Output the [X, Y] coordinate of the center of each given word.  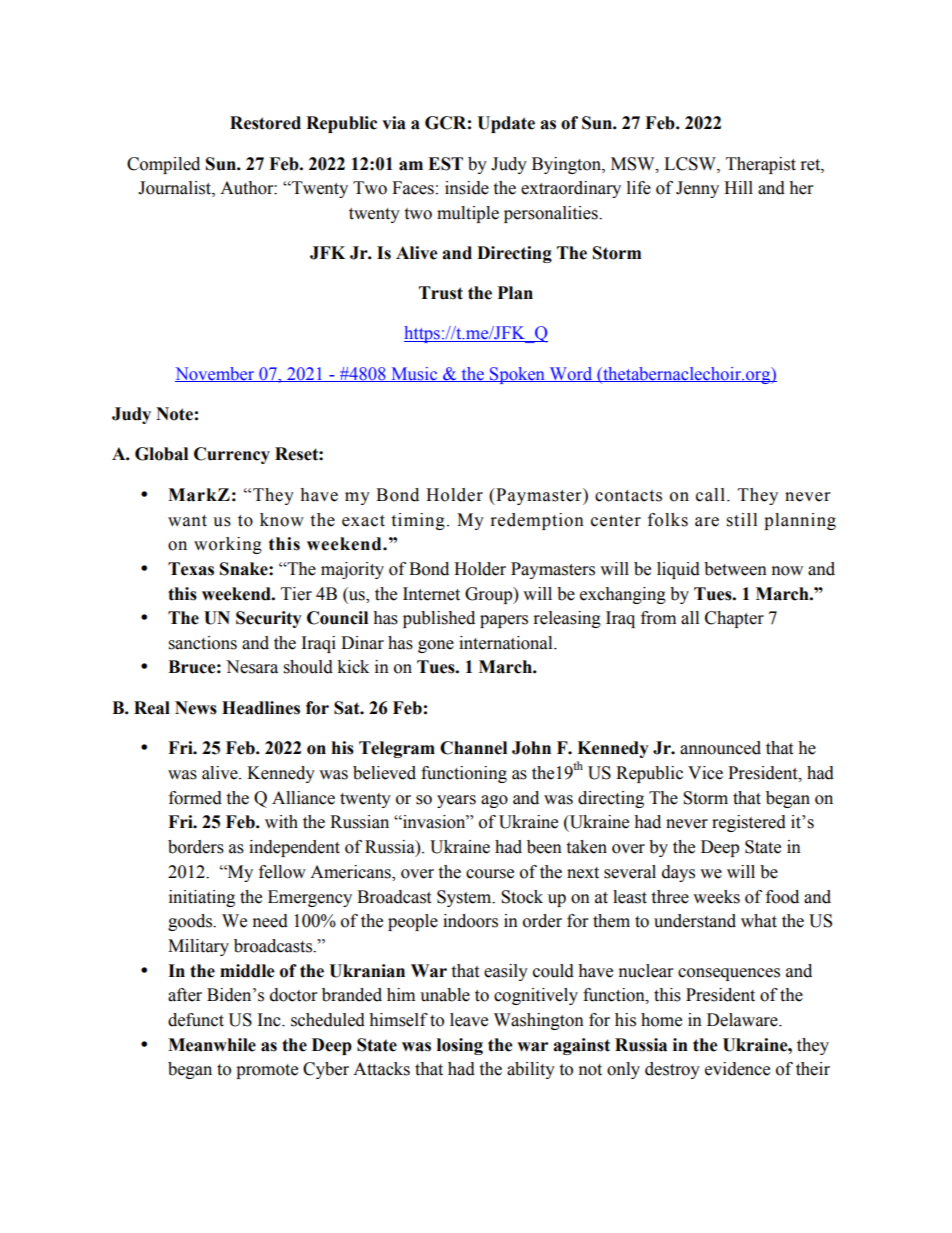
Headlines [261, 708]
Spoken [517, 375]
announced [720, 748]
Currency [232, 455]
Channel [473, 748]
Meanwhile [212, 1045]
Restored [265, 123]
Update [506, 124]
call [710, 495]
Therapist [761, 165]
